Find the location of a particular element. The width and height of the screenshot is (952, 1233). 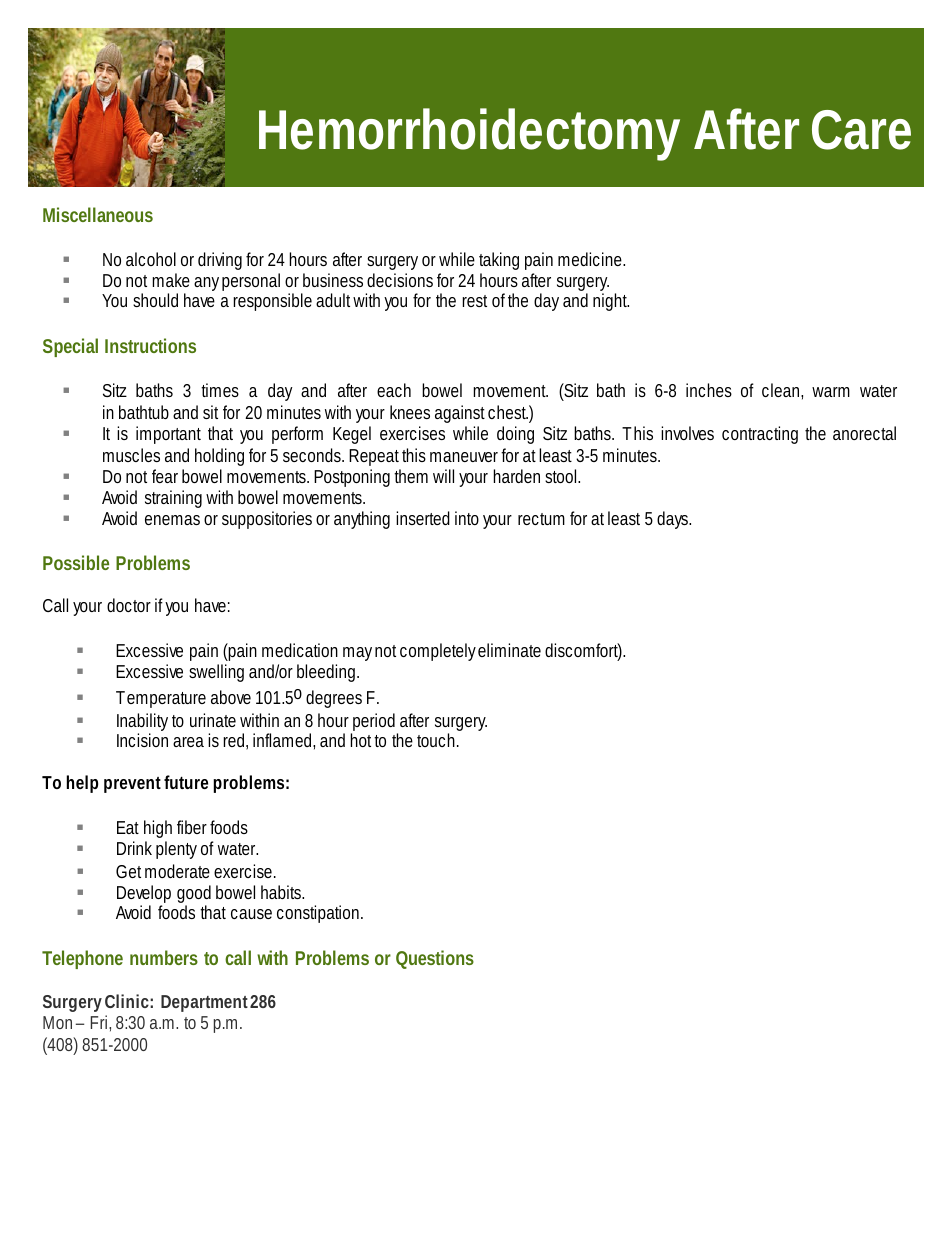

touch is located at coordinates (436, 740).
